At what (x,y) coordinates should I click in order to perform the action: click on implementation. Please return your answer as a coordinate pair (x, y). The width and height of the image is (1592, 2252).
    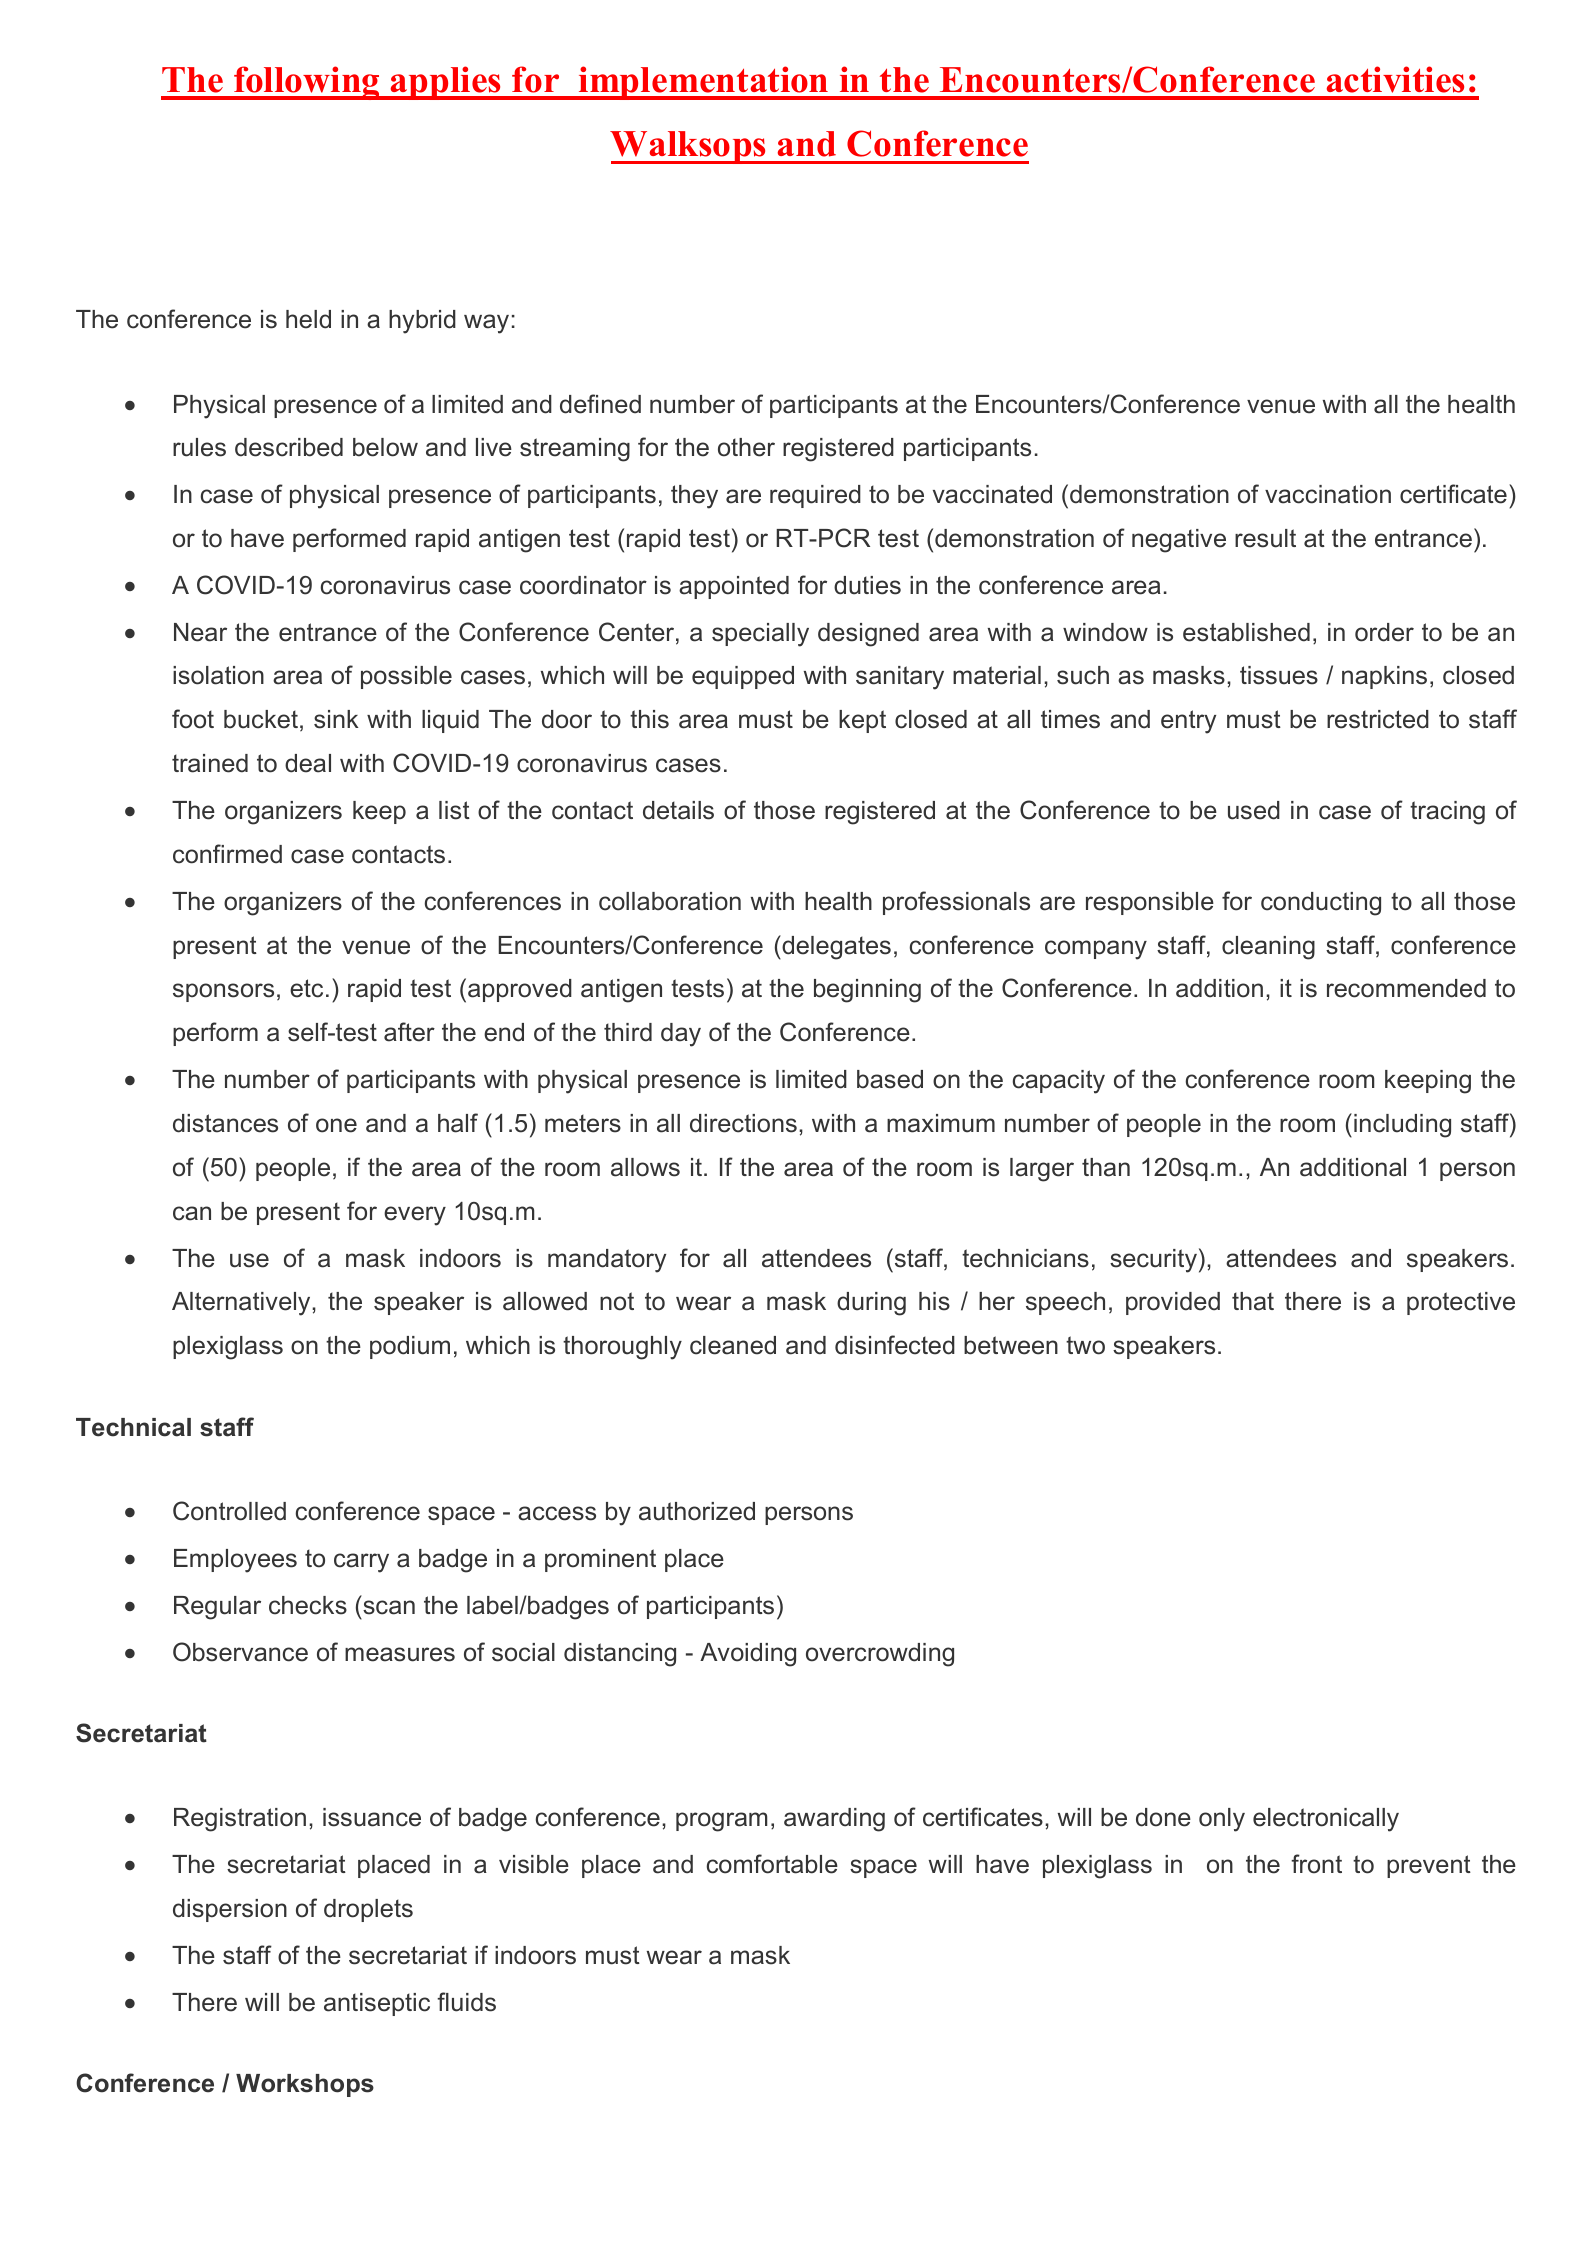
    Looking at the image, I should click on (703, 83).
